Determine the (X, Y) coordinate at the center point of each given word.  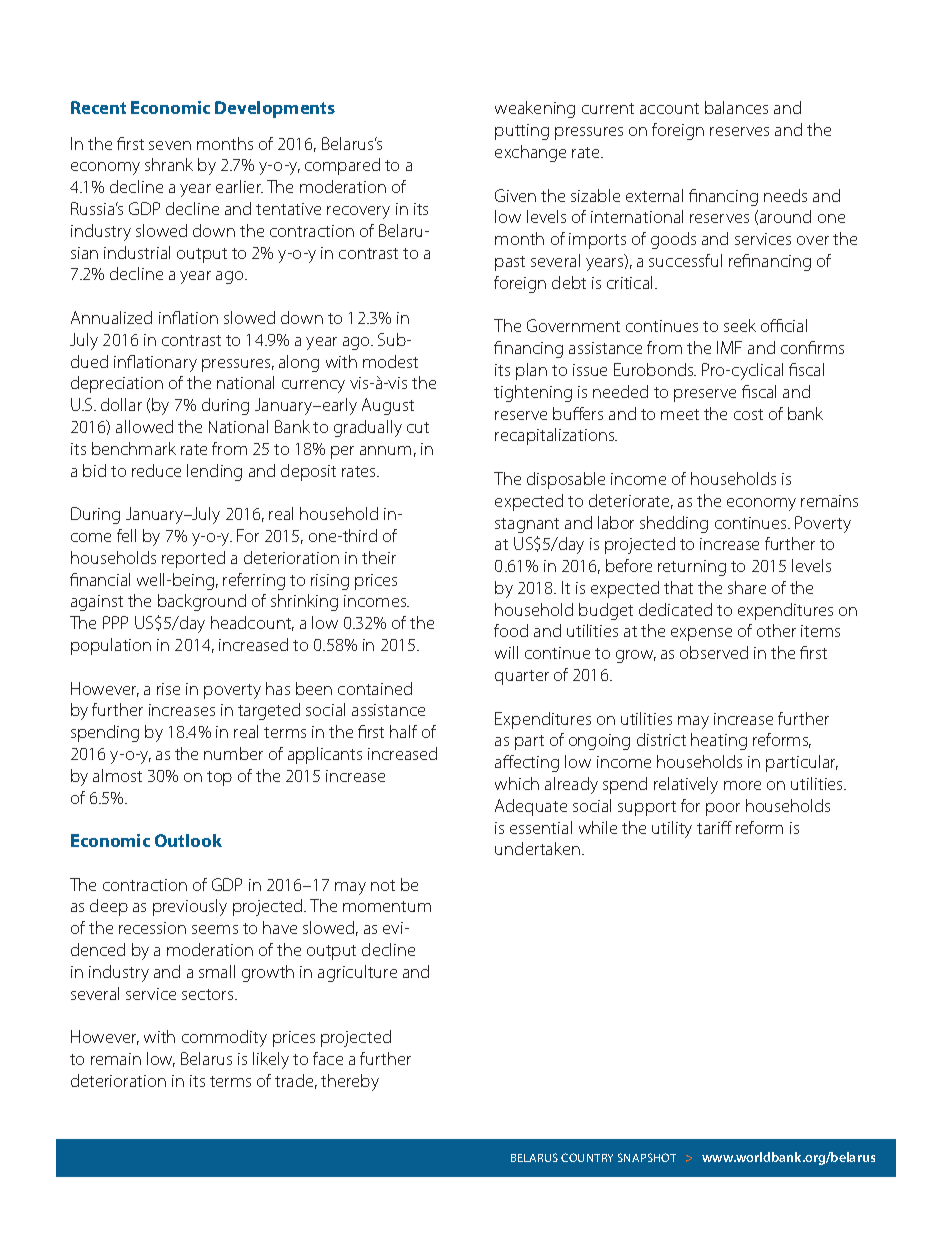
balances (736, 107)
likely (271, 1060)
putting (522, 132)
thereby (350, 1082)
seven (170, 145)
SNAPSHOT (647, 1157)
